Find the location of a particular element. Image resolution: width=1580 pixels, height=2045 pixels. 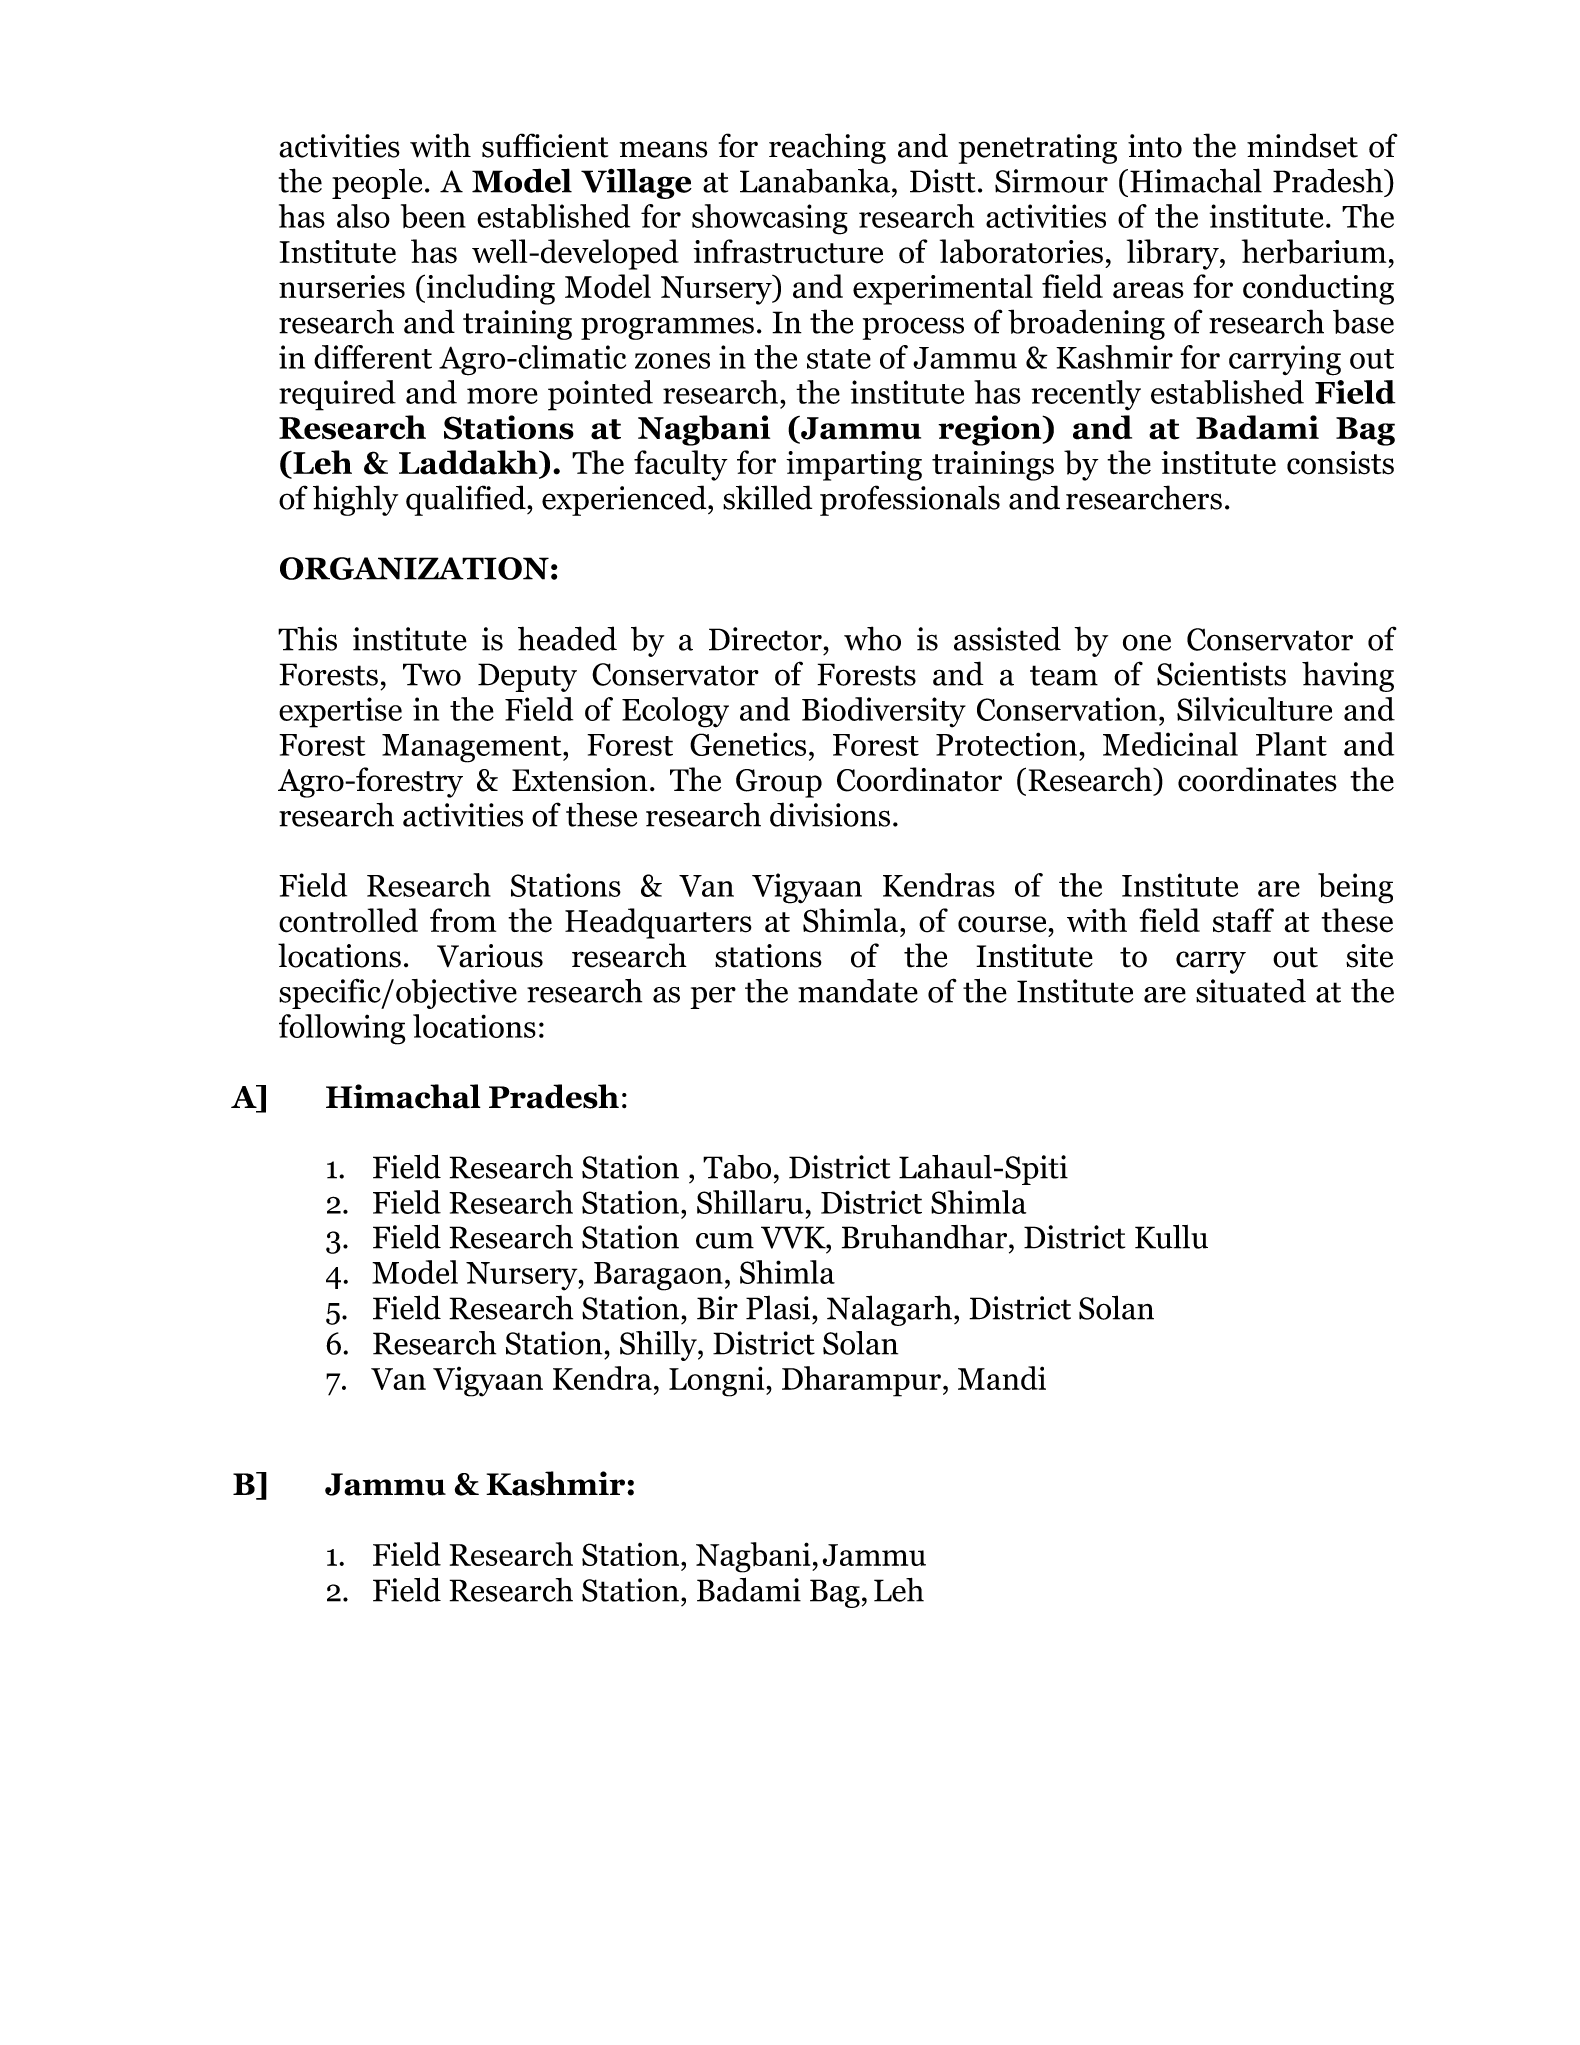

Biodiversity is located at coordinates (884, 712).
